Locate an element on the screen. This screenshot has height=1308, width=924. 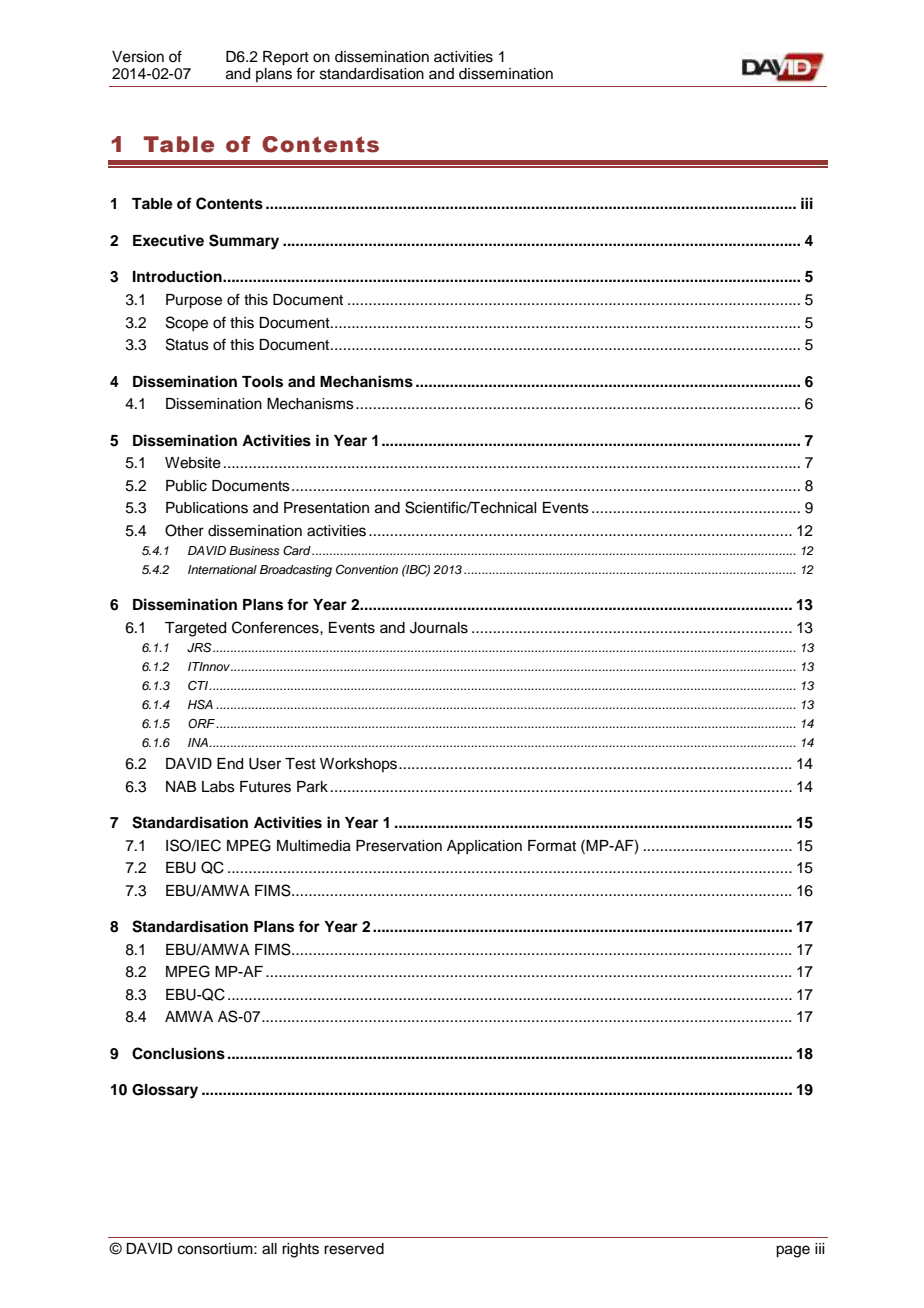
reserved is located at coordinates (354, 1249).
